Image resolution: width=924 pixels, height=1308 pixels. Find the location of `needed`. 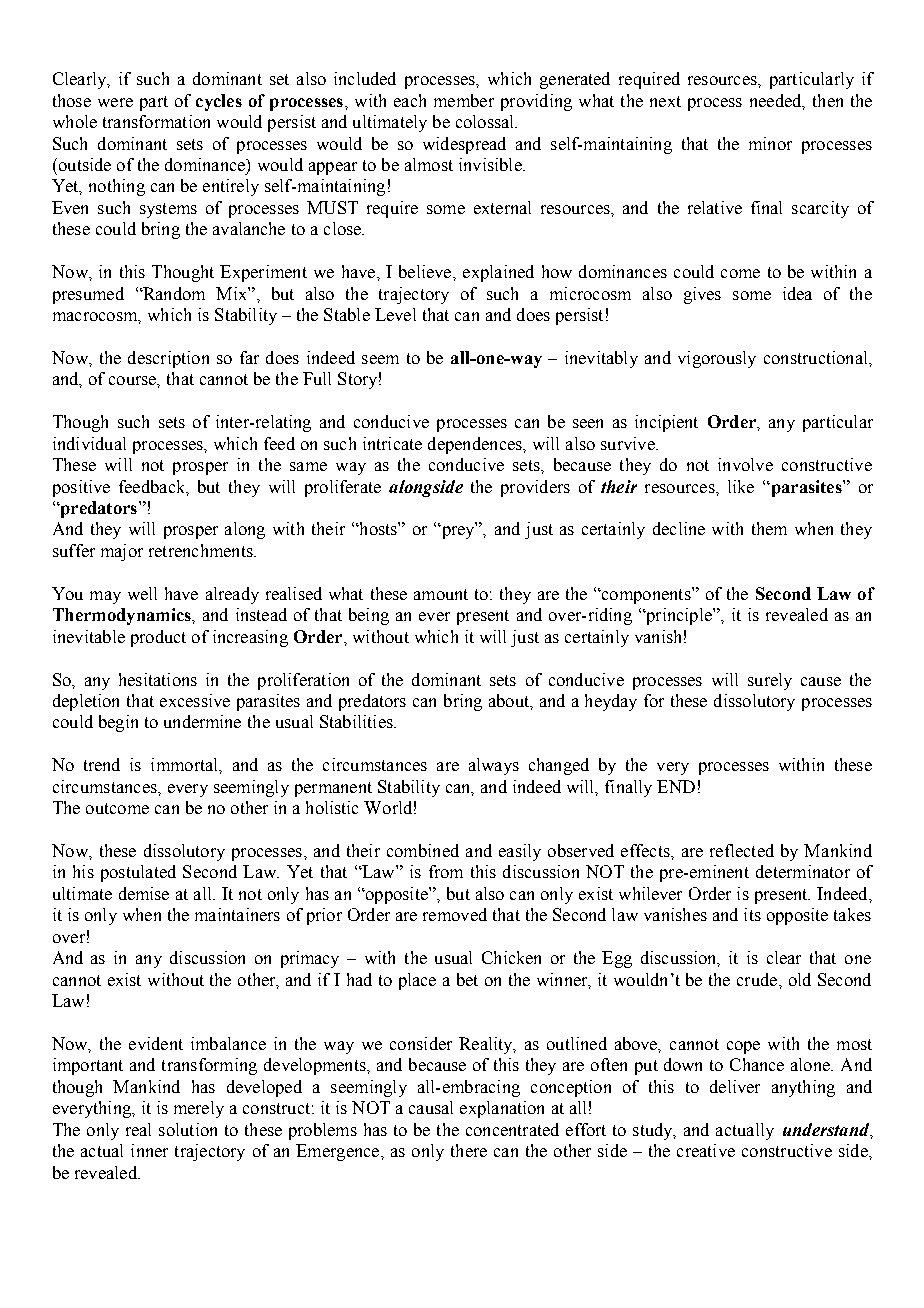

needed is located at coordinates (777, 101).
